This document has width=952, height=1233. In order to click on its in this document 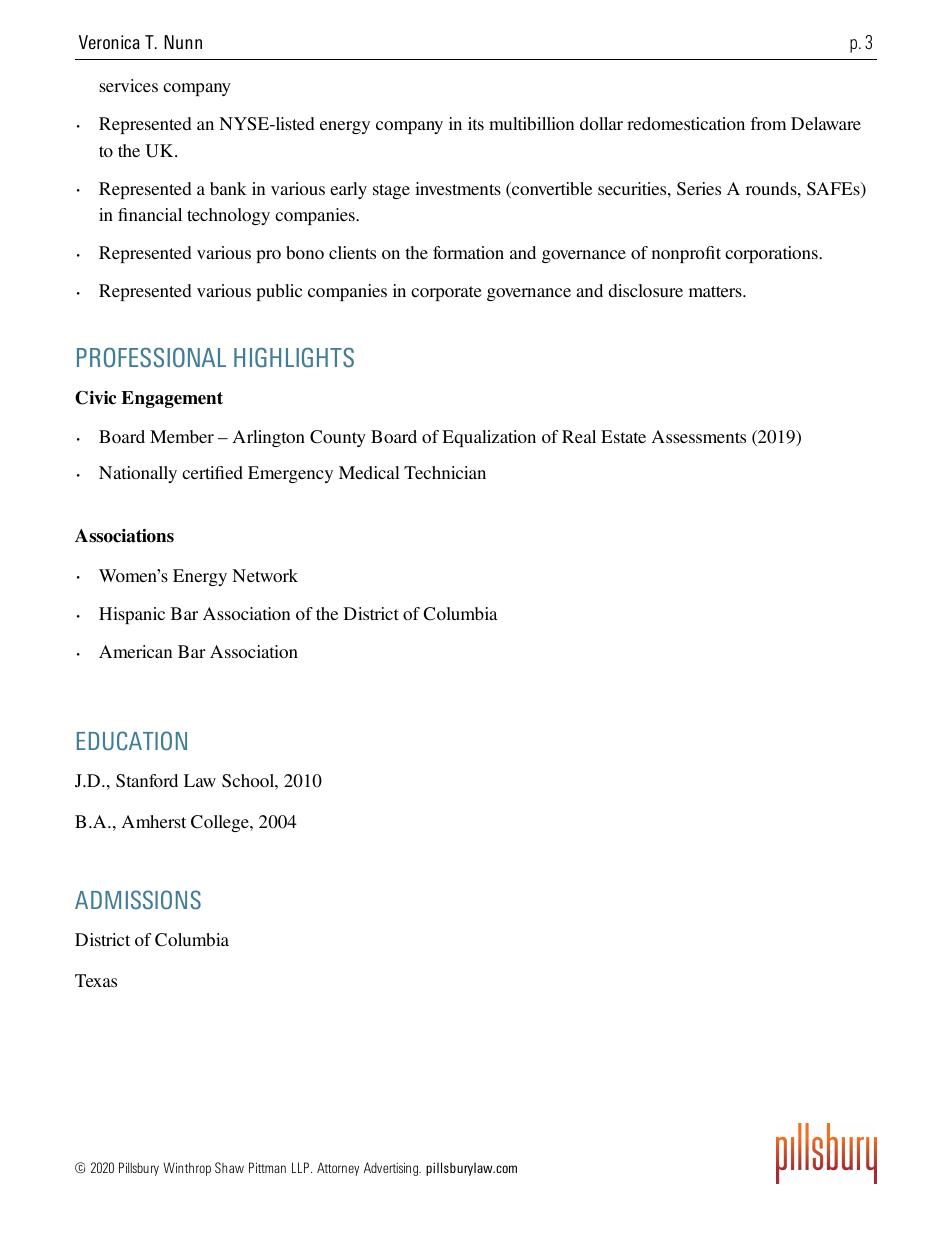, I will do `click(476, 123)`.
